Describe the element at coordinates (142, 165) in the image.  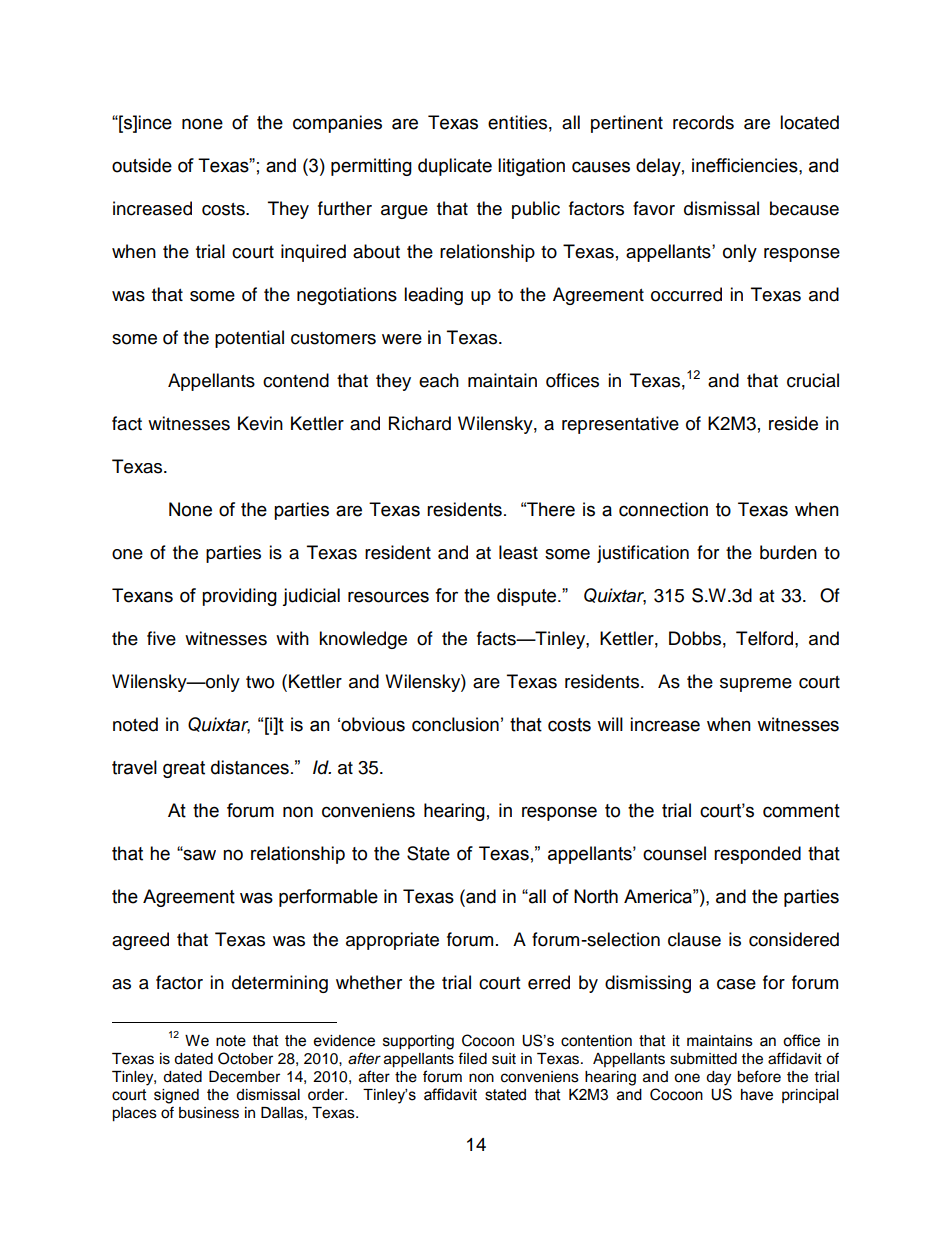
I see `outside` at that location.
